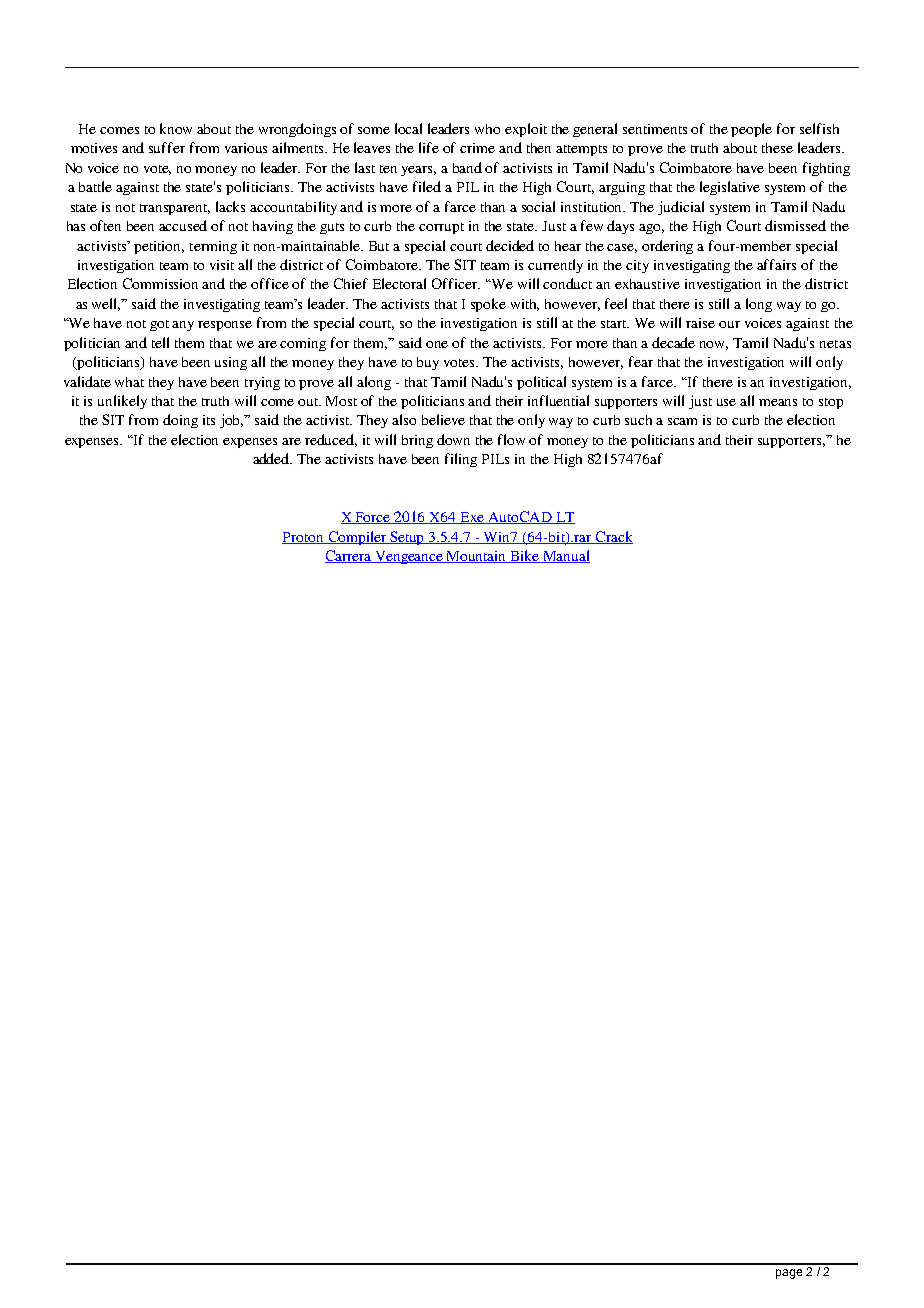 The width and height of the screenshot is (924, 1308). I want to click on Compiler, so click(357, 538).
